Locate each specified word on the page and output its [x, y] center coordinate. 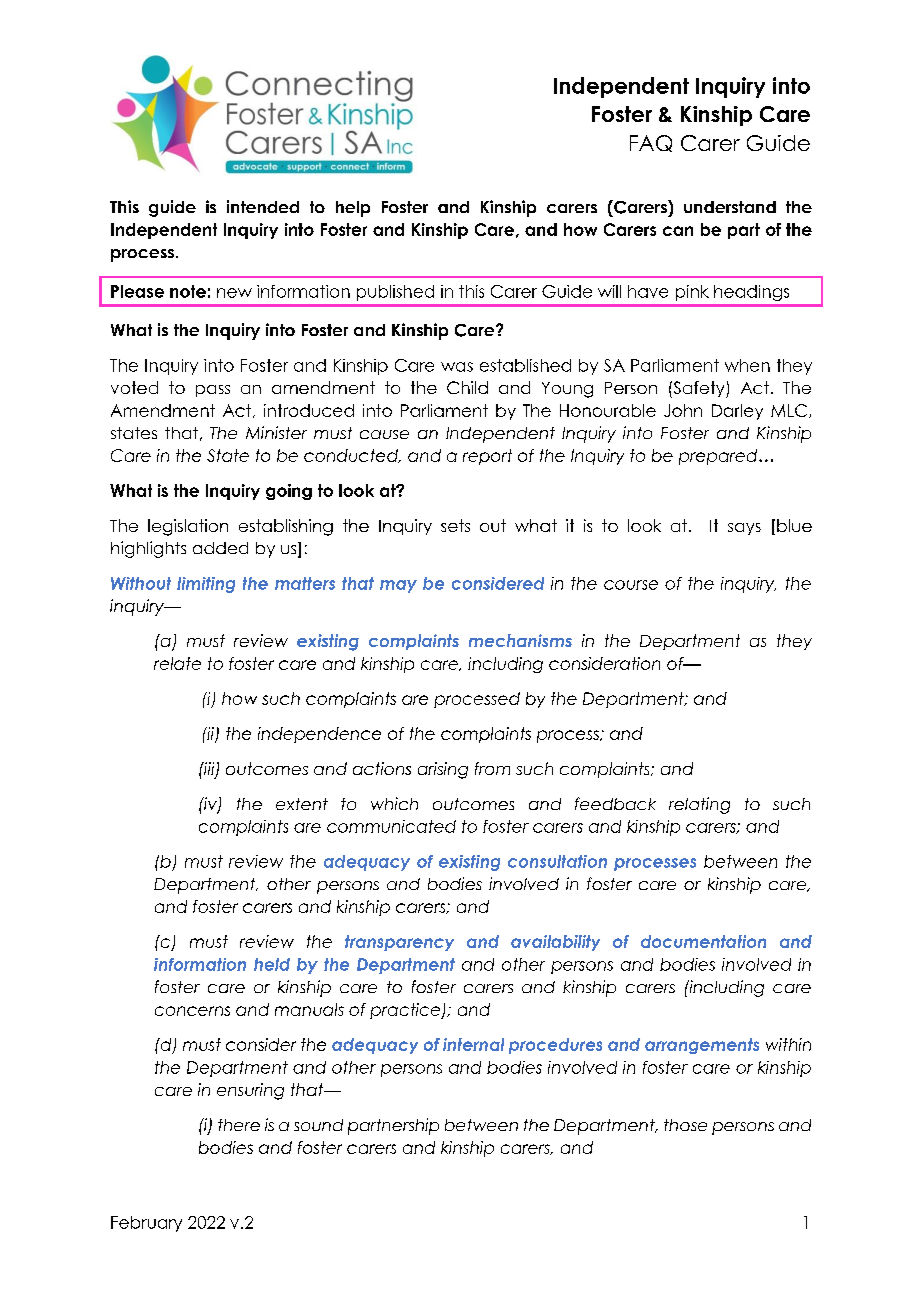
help [353, 209]
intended [263, 206]
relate [177, 663]
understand [730, 207]
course [631, 585]
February [146, 1224]
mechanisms [520, 640]
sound [318, 1125]
